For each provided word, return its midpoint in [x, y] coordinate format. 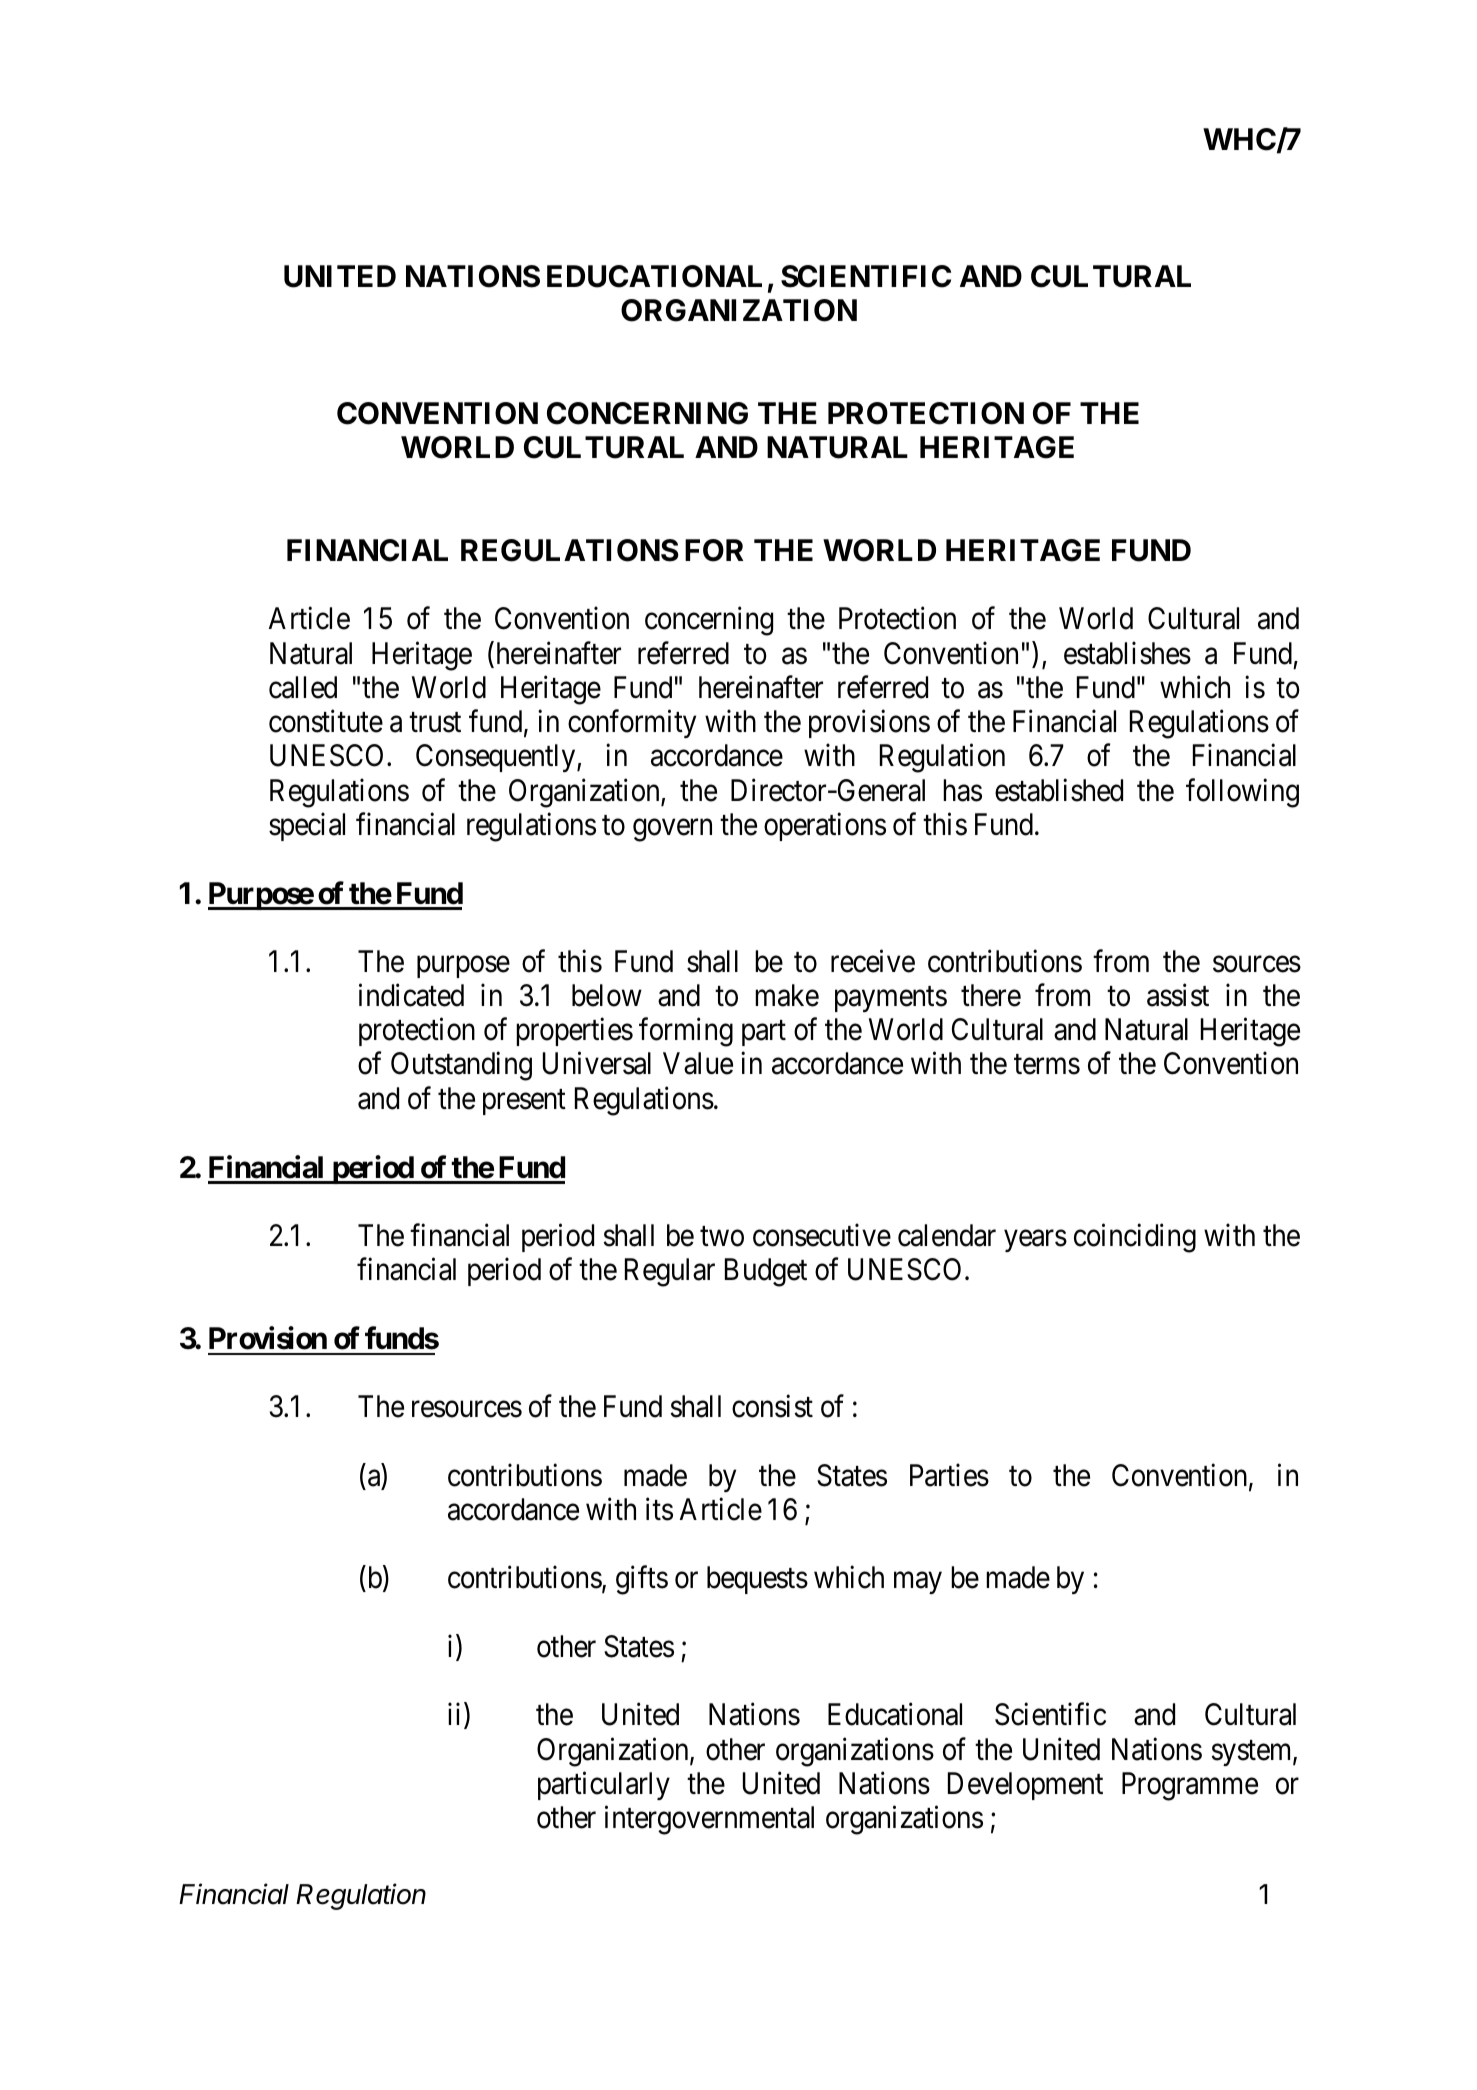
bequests [757, 1580]
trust [435, 723]
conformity [632, 724]
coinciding [1135, 1238]
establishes [1127, 653]
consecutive [822, 1235]
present [524, 1102]
